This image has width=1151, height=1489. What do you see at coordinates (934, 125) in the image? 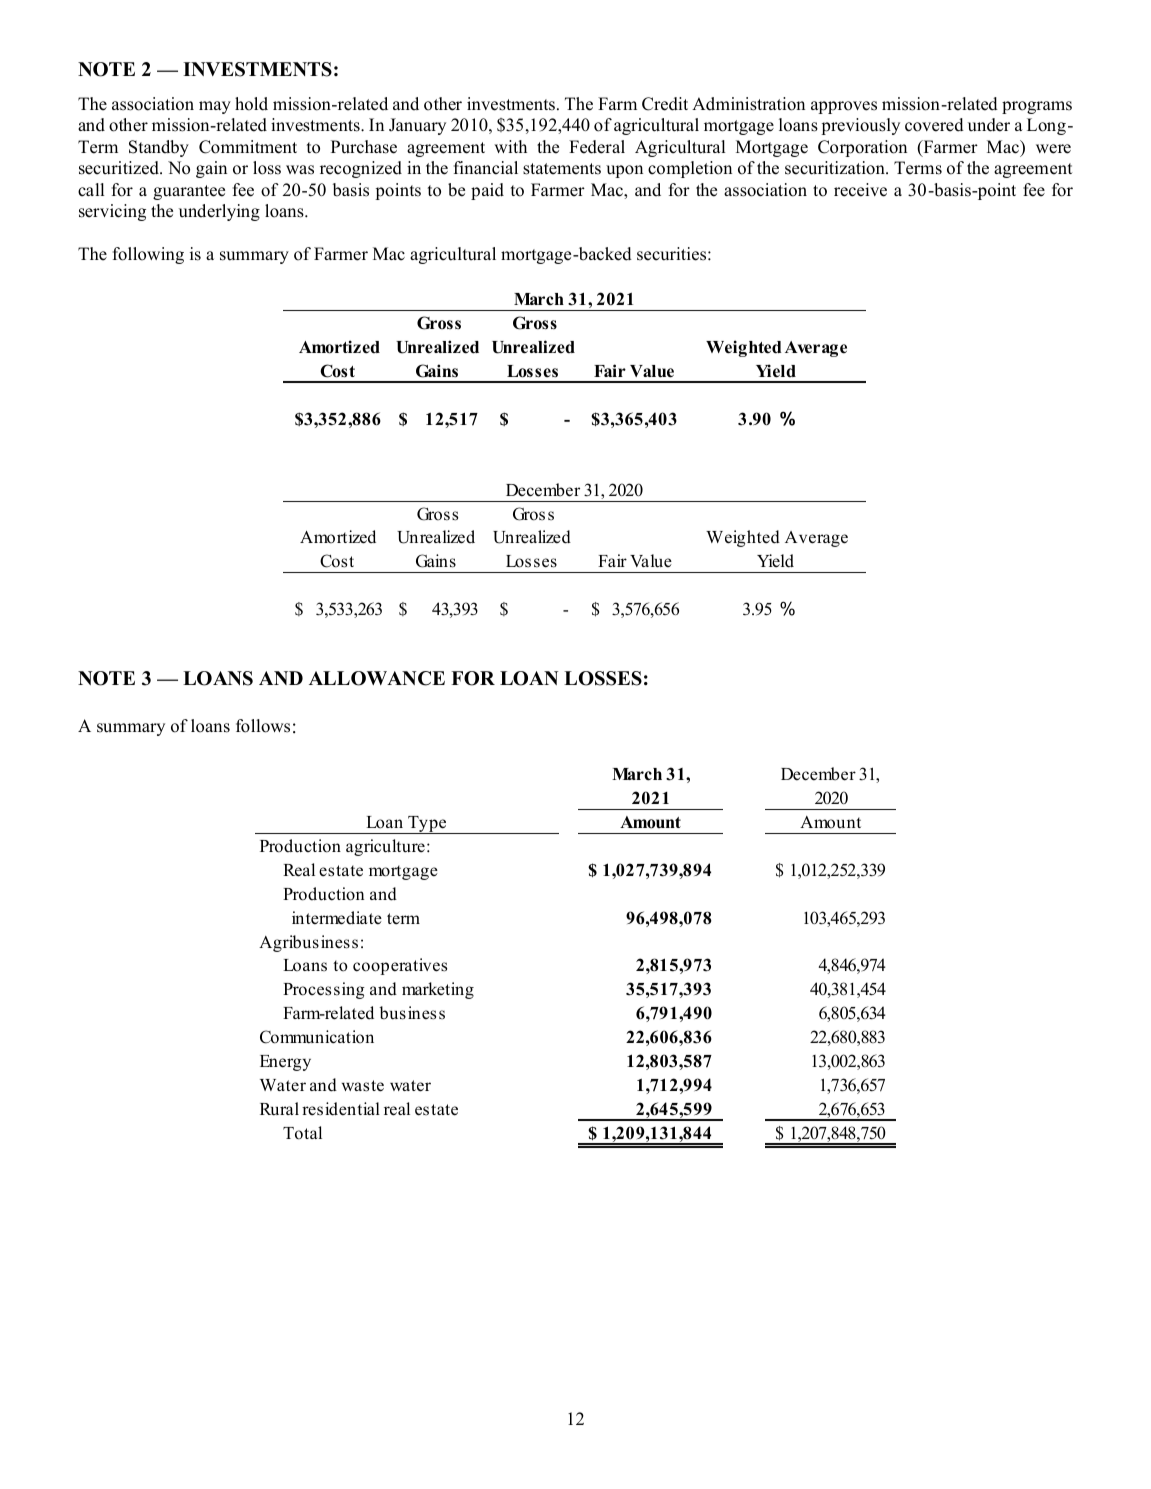
I see `covered` at bounding box center [934, 125].
